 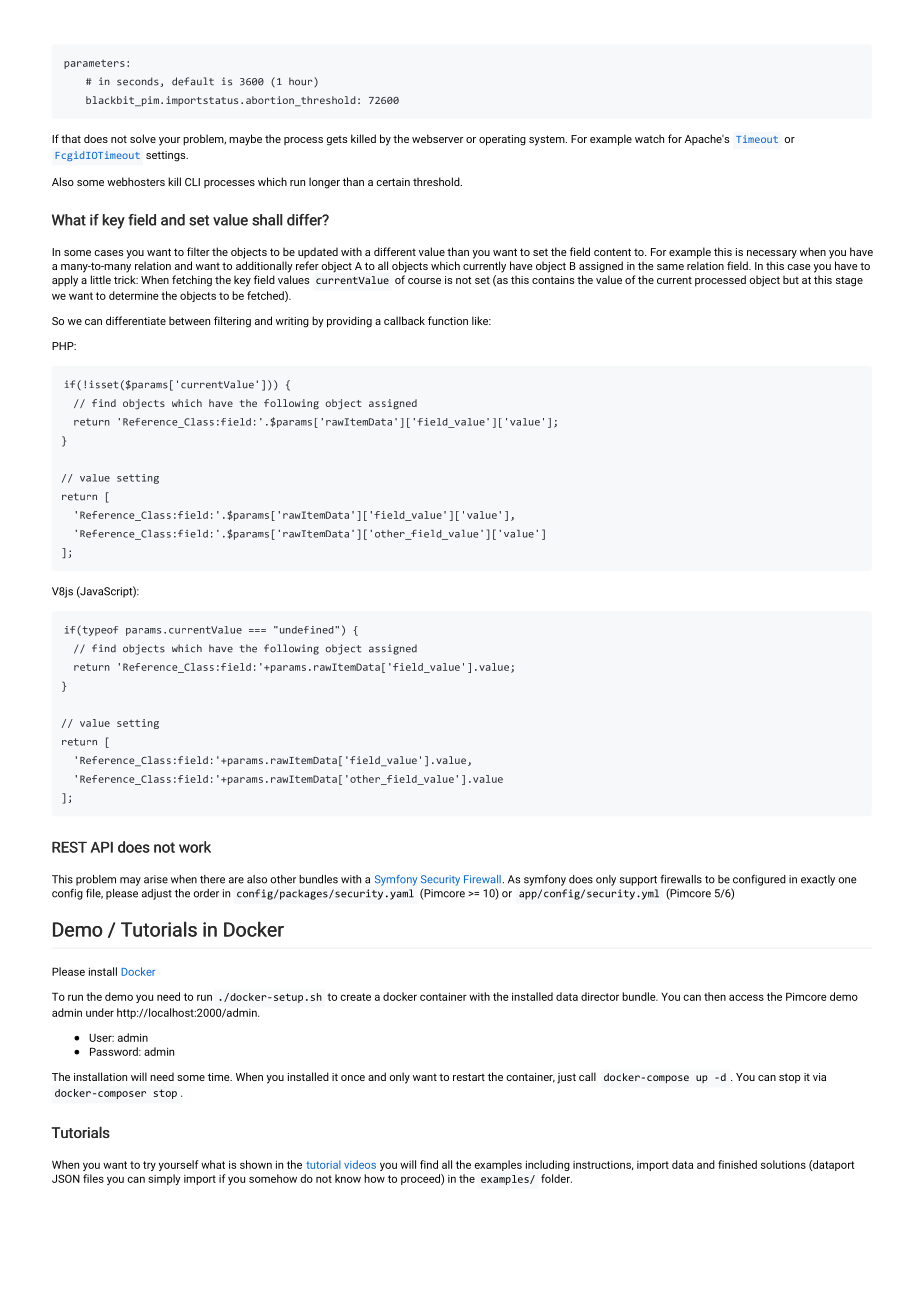 What do you see at coordinates (156, 879) in the page?
I see `arise` at bounding box center [156, 879].
